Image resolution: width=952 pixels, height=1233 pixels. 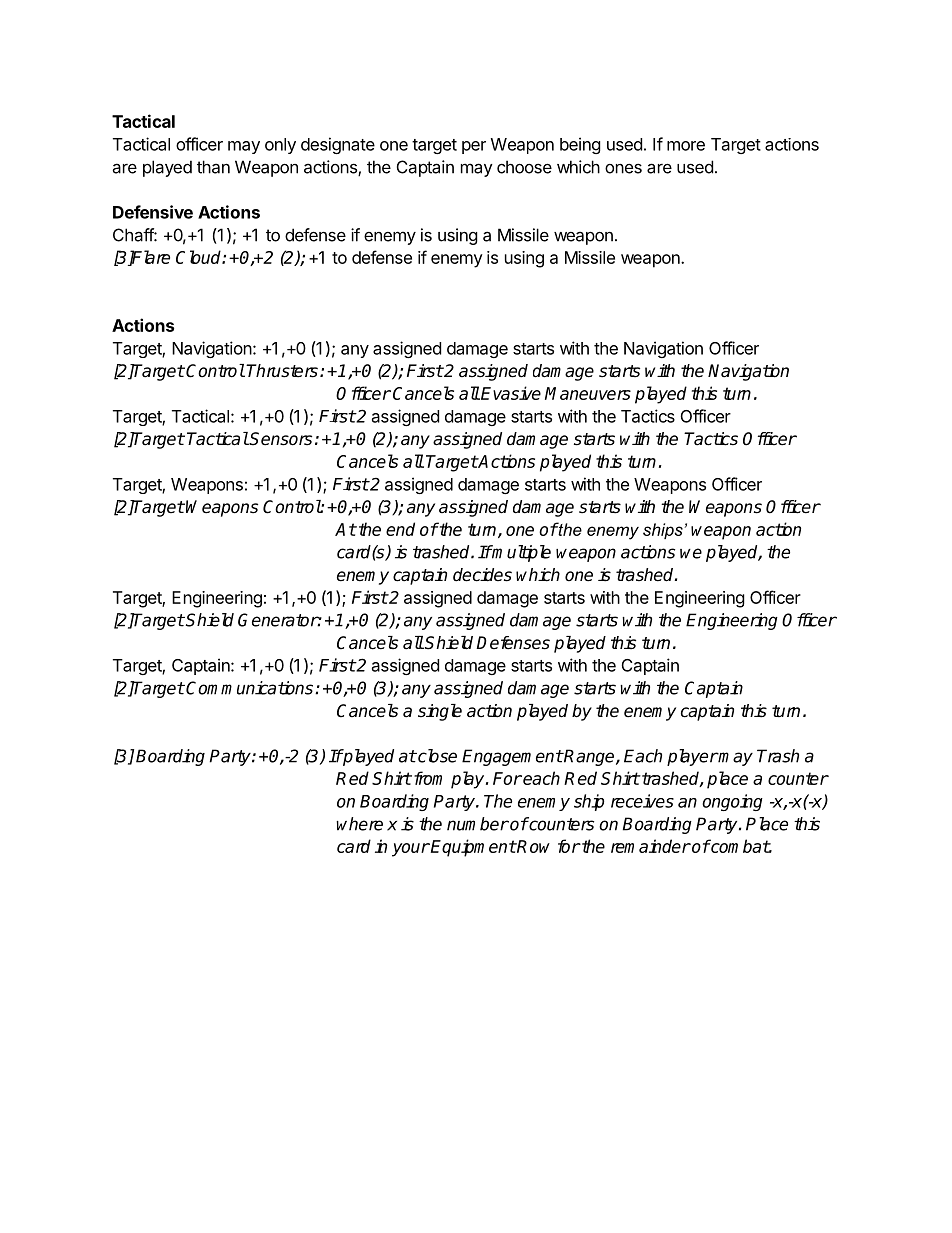 I want to click on Communications, so click(x=251, y=688).
